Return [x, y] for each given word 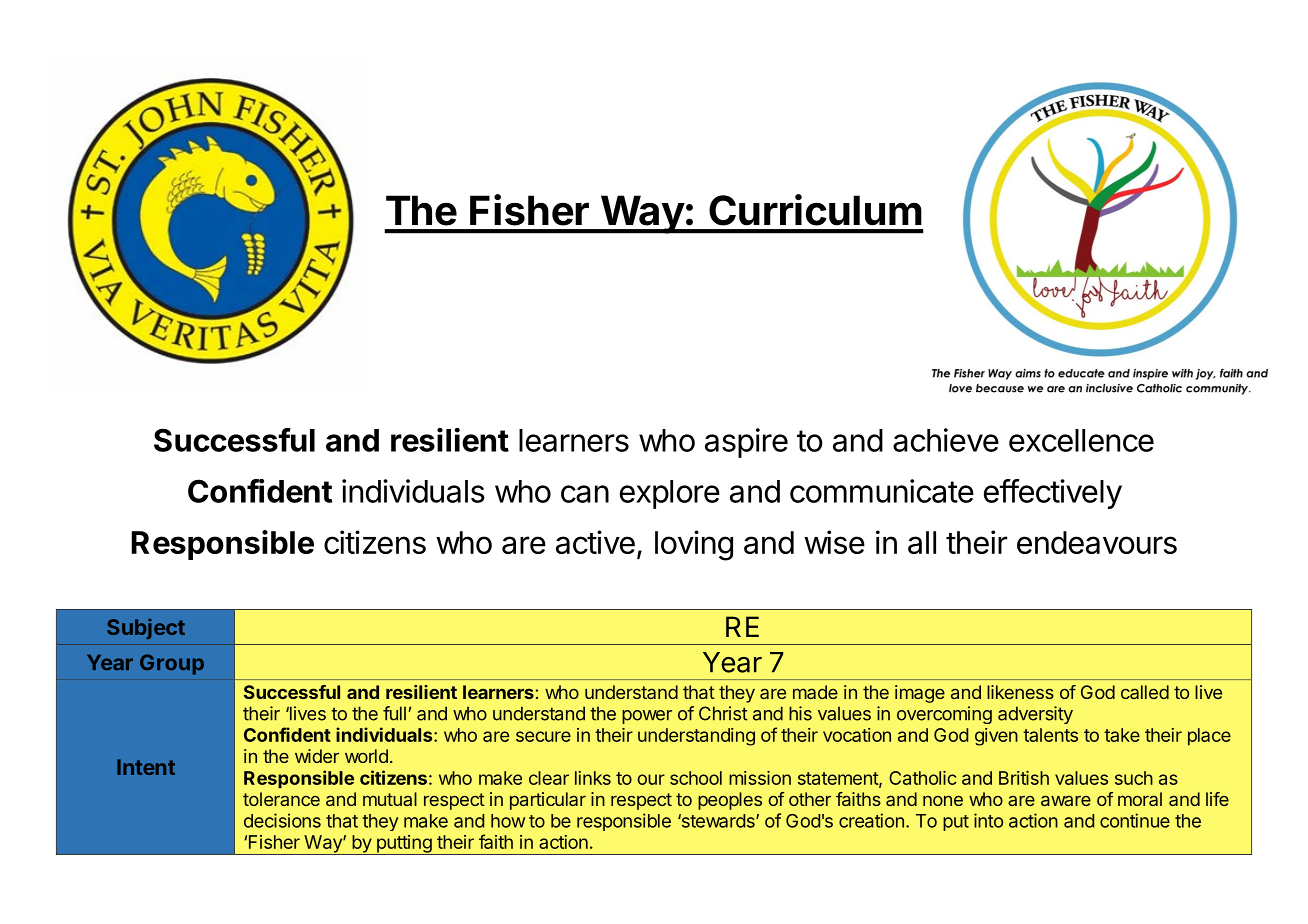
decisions [282, 820]
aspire [746, 443]
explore [670, 494]
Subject [146, 629]
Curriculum [815, 210]
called [1145, 692]
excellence [1081, 440]
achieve [946, 440]
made [815, 692]
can [585, 494]
